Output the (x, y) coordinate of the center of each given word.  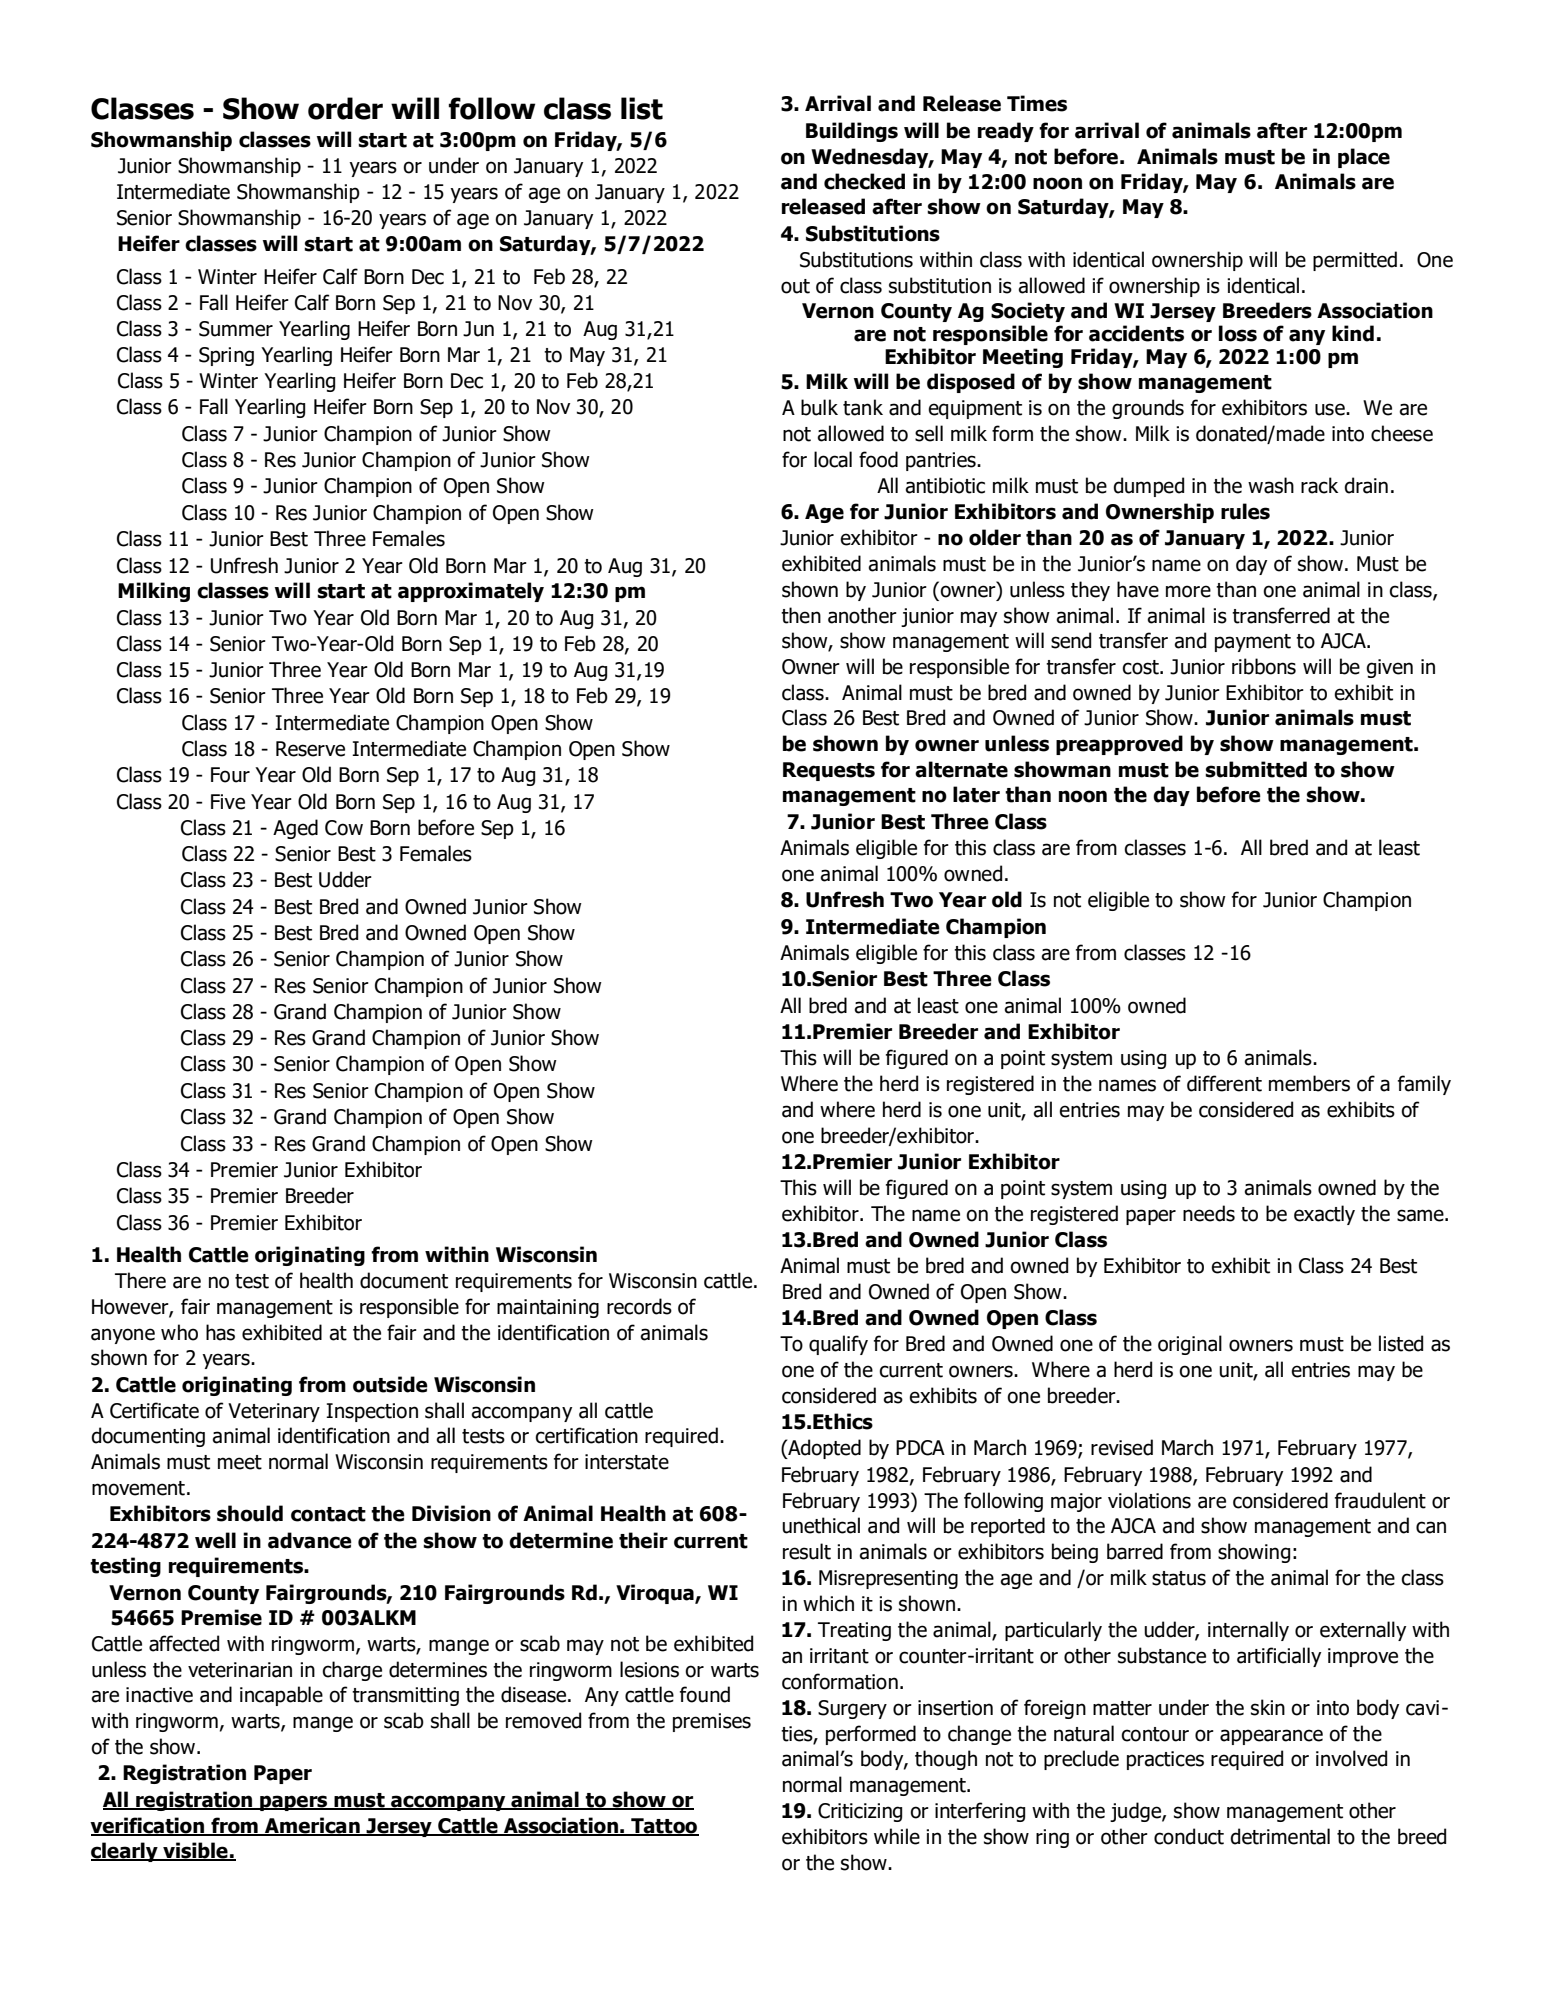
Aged (295, 829)
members (1309, 1083)
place (1364, 158)
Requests (829, 771)
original (1190, 1345)
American (312, 1826)
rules (1245, 511)
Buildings (852, 132)
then (801, 615)
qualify (838, 1345)
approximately (471, 592)
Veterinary (274, 1412)
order (345, 108)
